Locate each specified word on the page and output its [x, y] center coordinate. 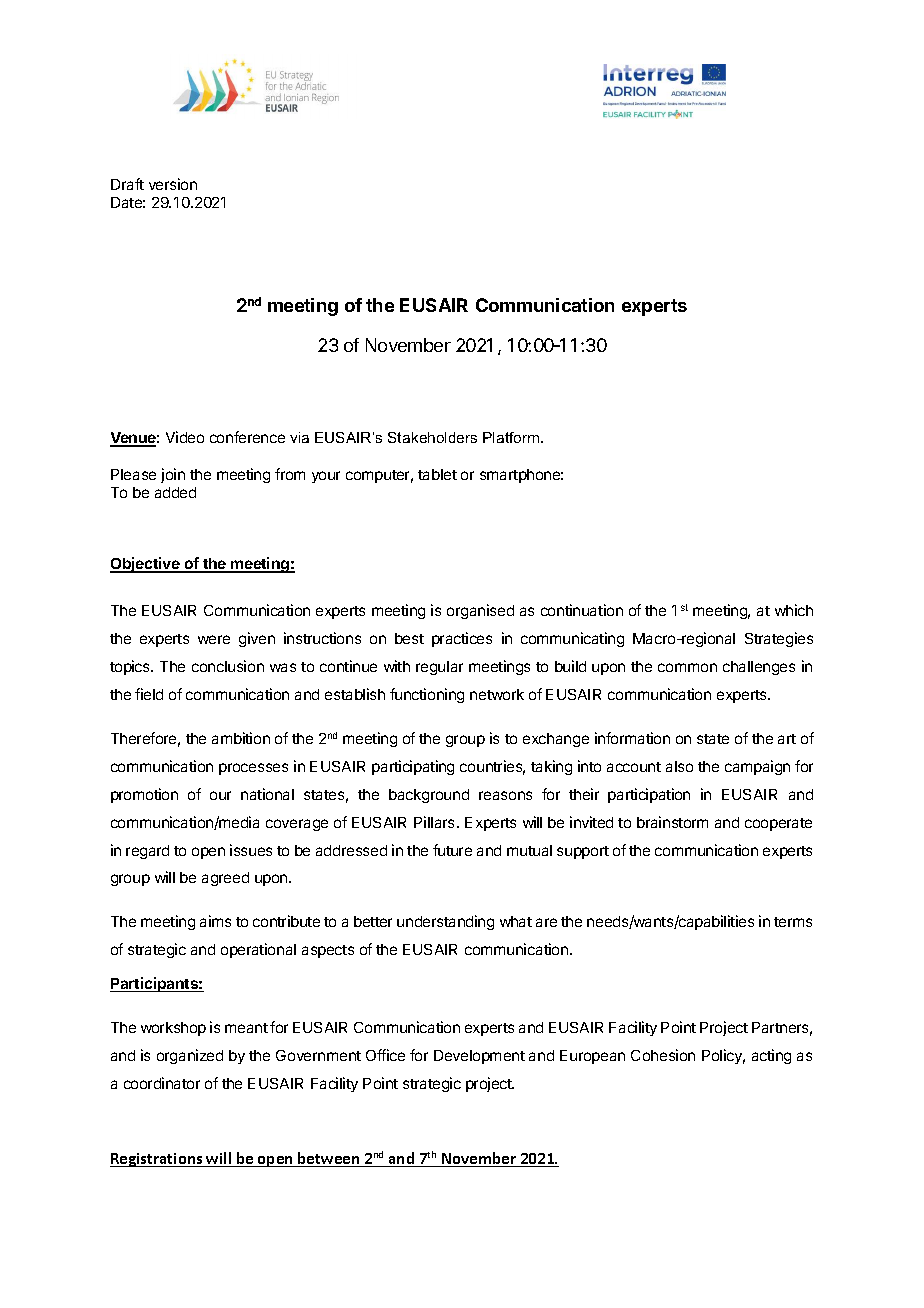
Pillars [434, 822]
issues [251, 850]
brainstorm [672, 822]
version [173, 184]
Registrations [157, 1160]
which [794, 610]
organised [480, 611]
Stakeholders [432, 437]
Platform [512, 437]
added [175, 492]
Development [479, 1057]
